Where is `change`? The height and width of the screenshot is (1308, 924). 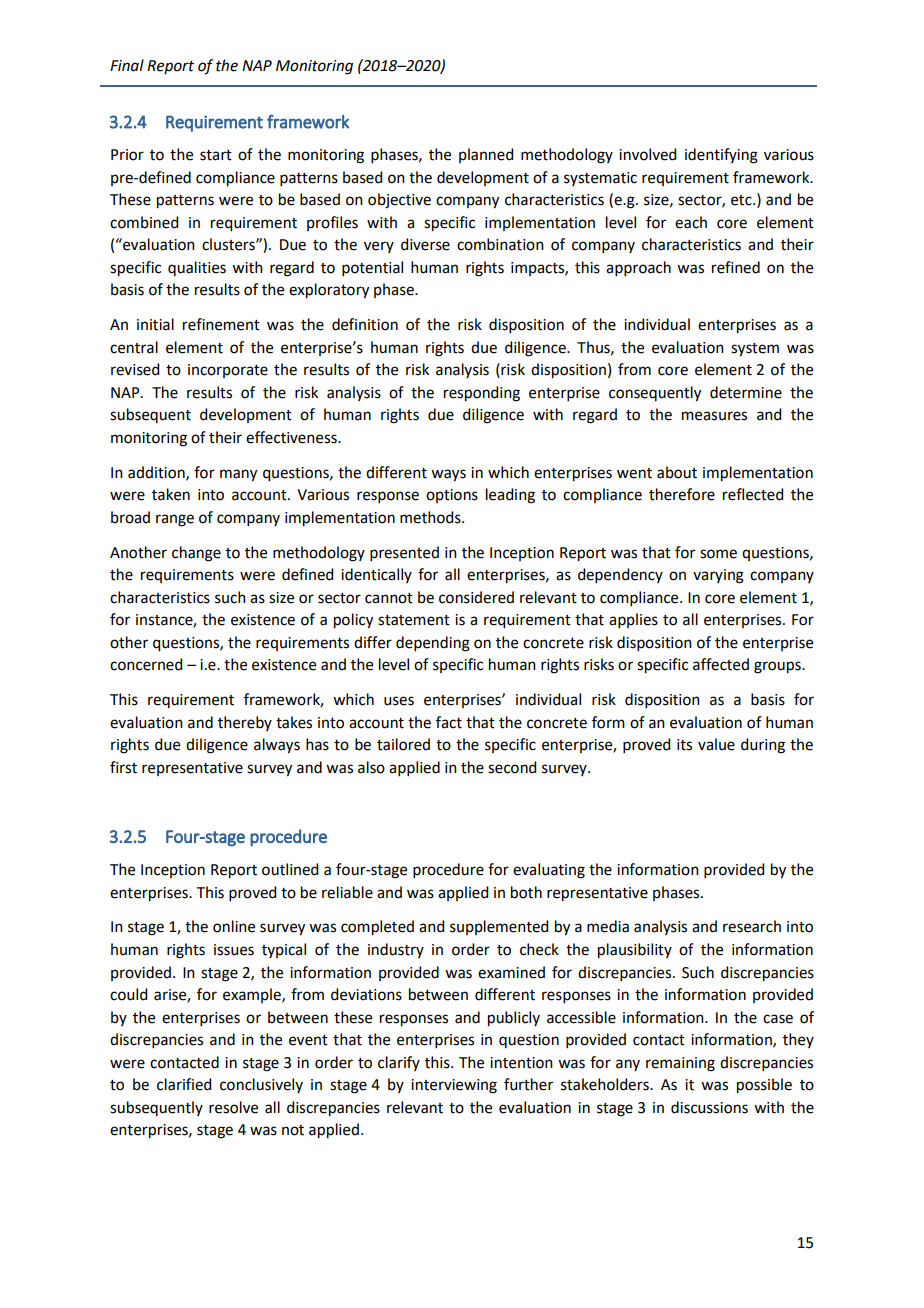 change is located at coordinates (196, 554).
